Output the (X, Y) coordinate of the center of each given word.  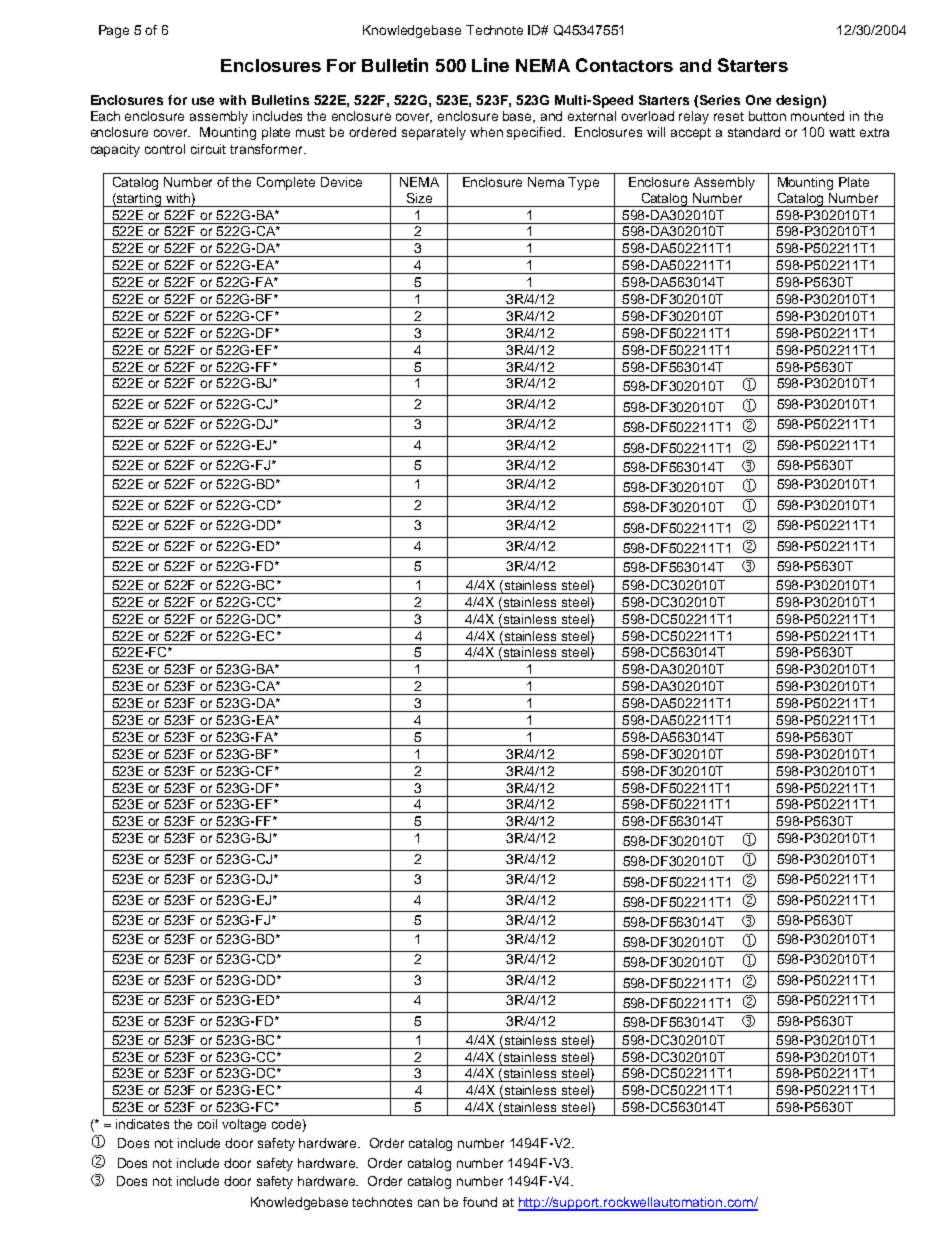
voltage (244, 1125)
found (480, 1202)
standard (754, 132)
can (428, 1203)
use (203, 101)
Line (490, 65)
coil (207, 1124)
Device (341, 182)
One (758, 100)
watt (842, 132)
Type (583, 183)
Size (419, 198)
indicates (142, 1124)
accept (691, 134)
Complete (286, 183)
